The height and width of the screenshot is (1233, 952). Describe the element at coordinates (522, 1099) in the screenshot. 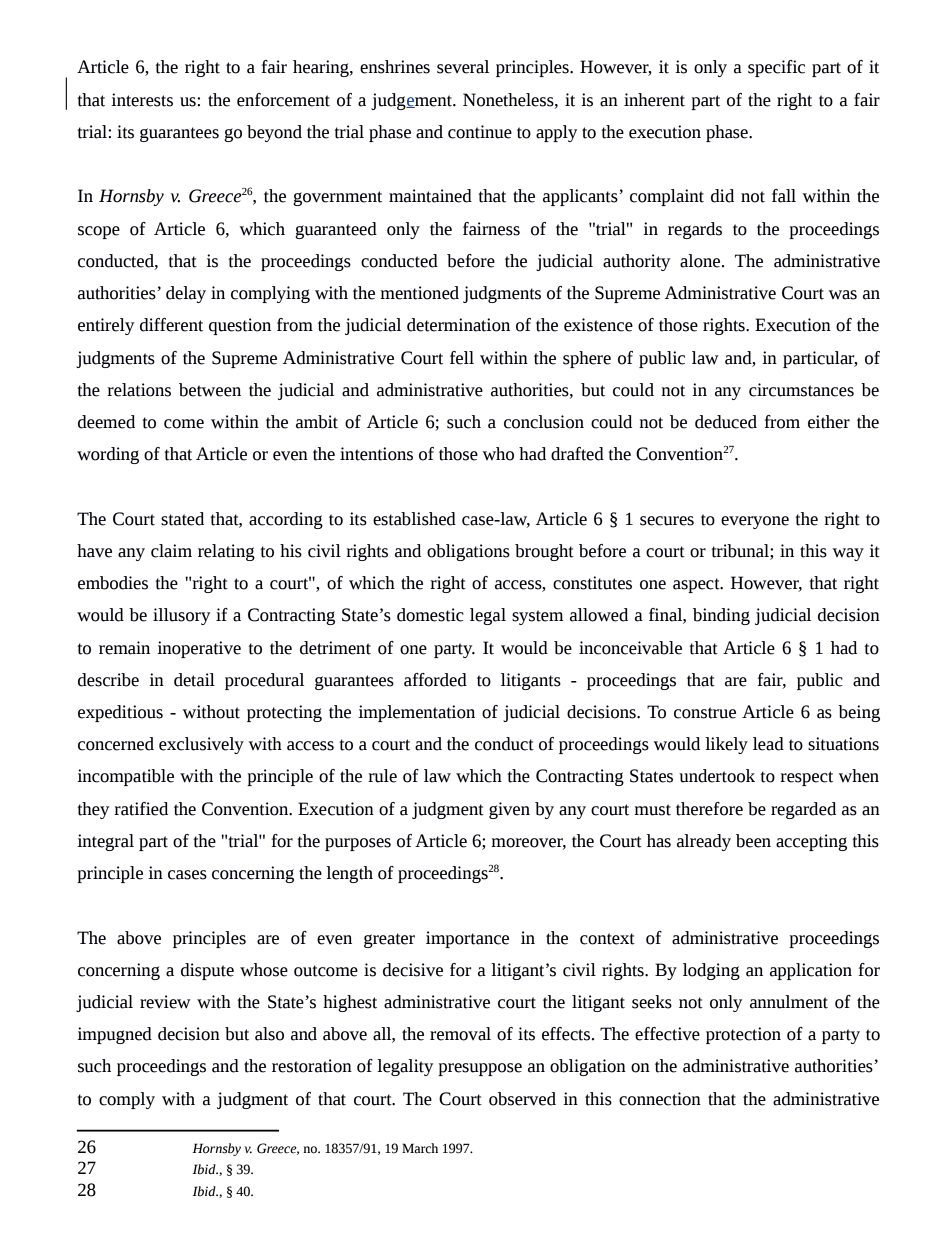

I see `observed` at that location.
